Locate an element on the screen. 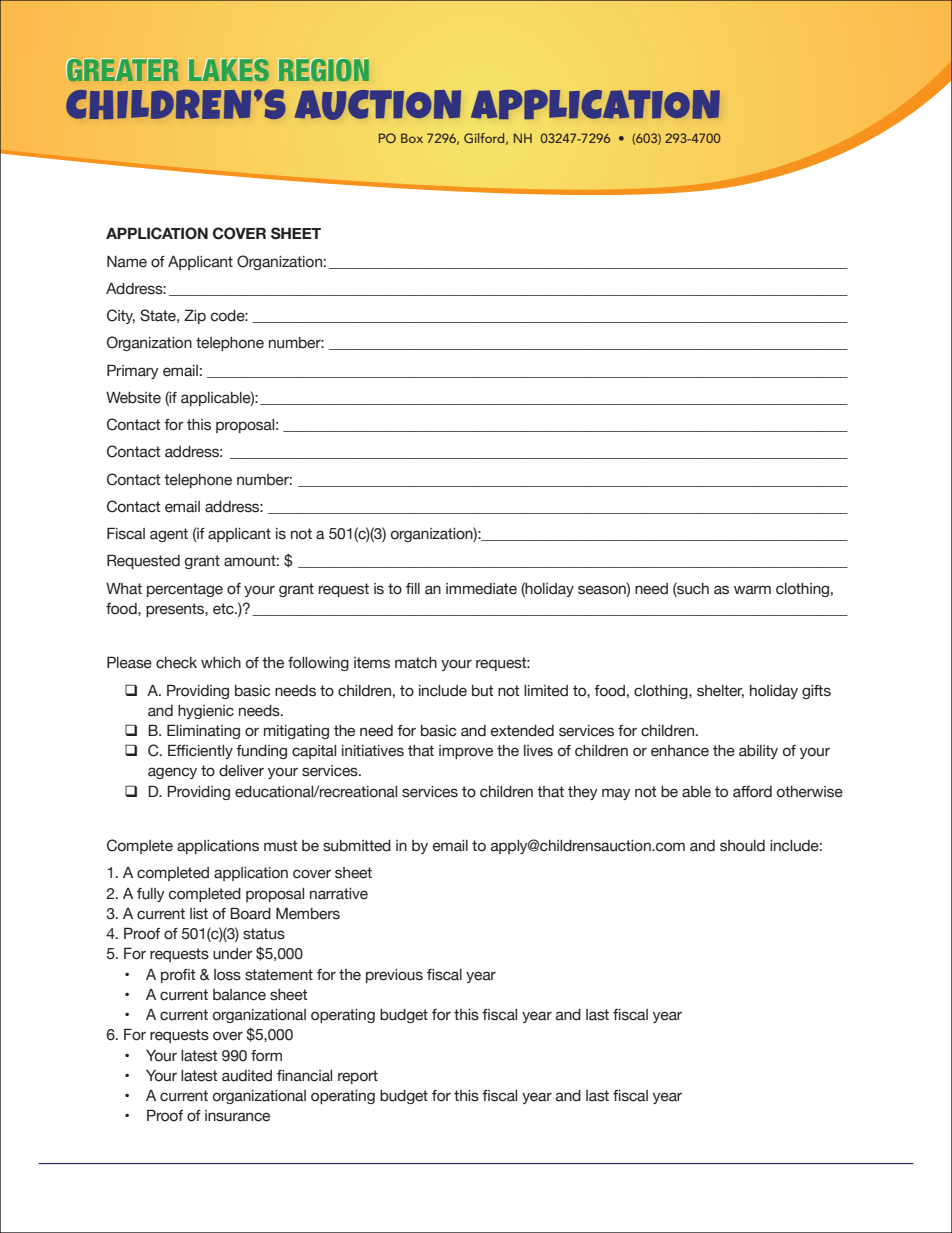  immediate is located at coordinates (481, 589).
